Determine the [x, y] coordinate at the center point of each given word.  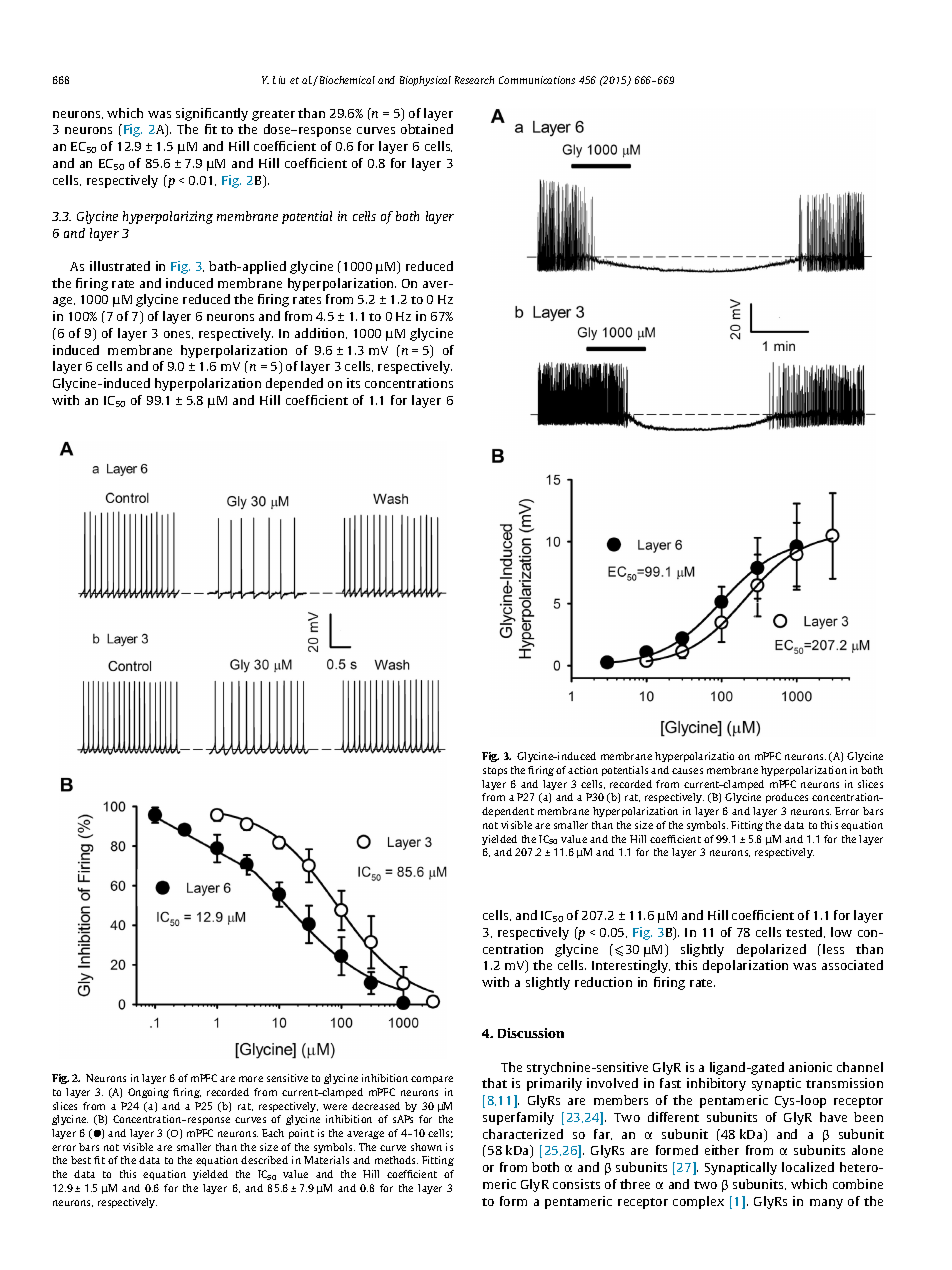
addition [321, 333]
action [583, 770]
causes [687, 771]
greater [273, 115]
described [264, 1160]
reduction [603, 982]
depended [294, 384]
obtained [427, 129]
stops [495, 771]
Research [474, 80]
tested [805, 932]
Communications [537, 80]
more [251, 1079]
